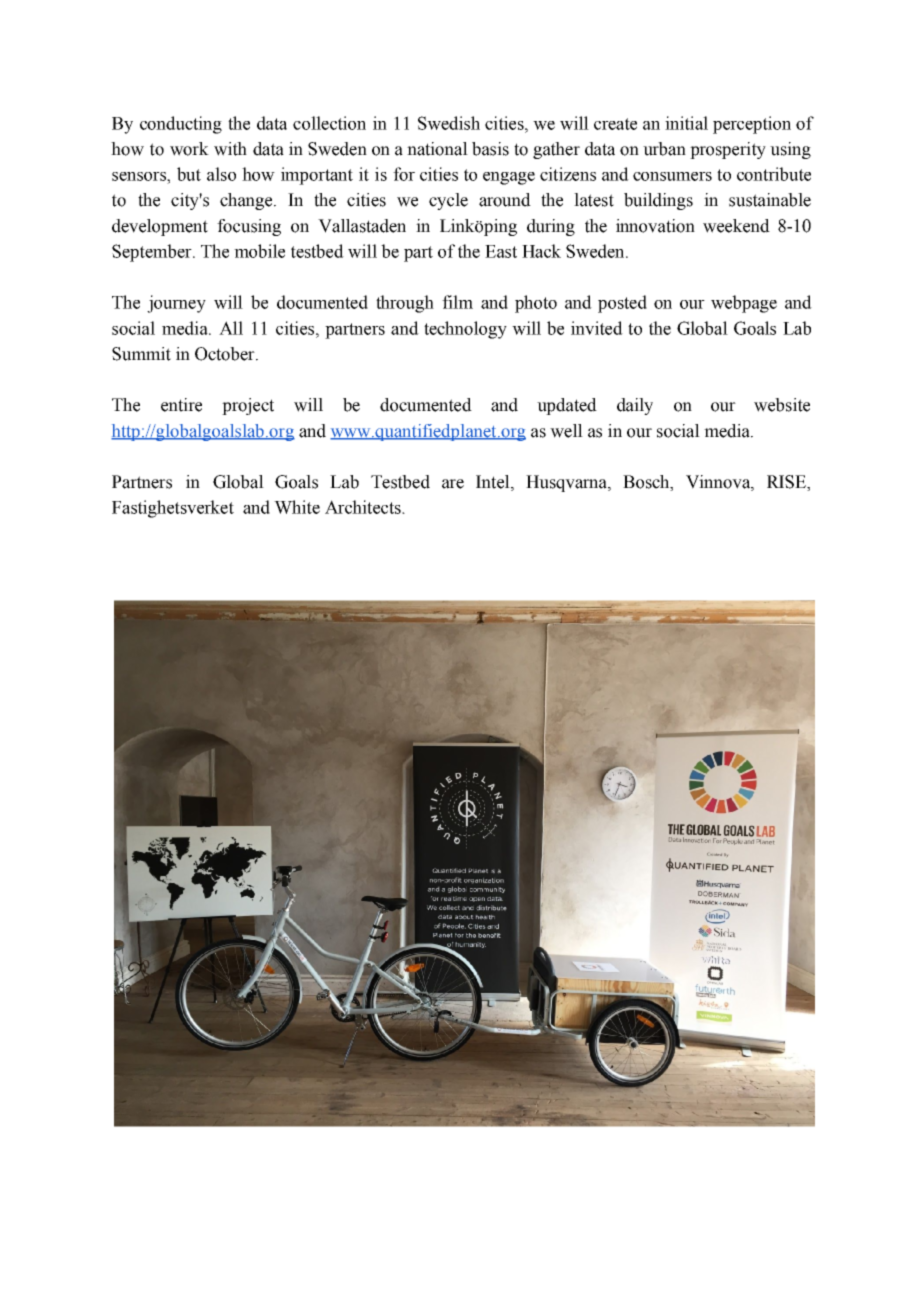 This page has width=924, height=1308. Describe the element at coordinates (248, 406) in the page. I see `project` at that location.
